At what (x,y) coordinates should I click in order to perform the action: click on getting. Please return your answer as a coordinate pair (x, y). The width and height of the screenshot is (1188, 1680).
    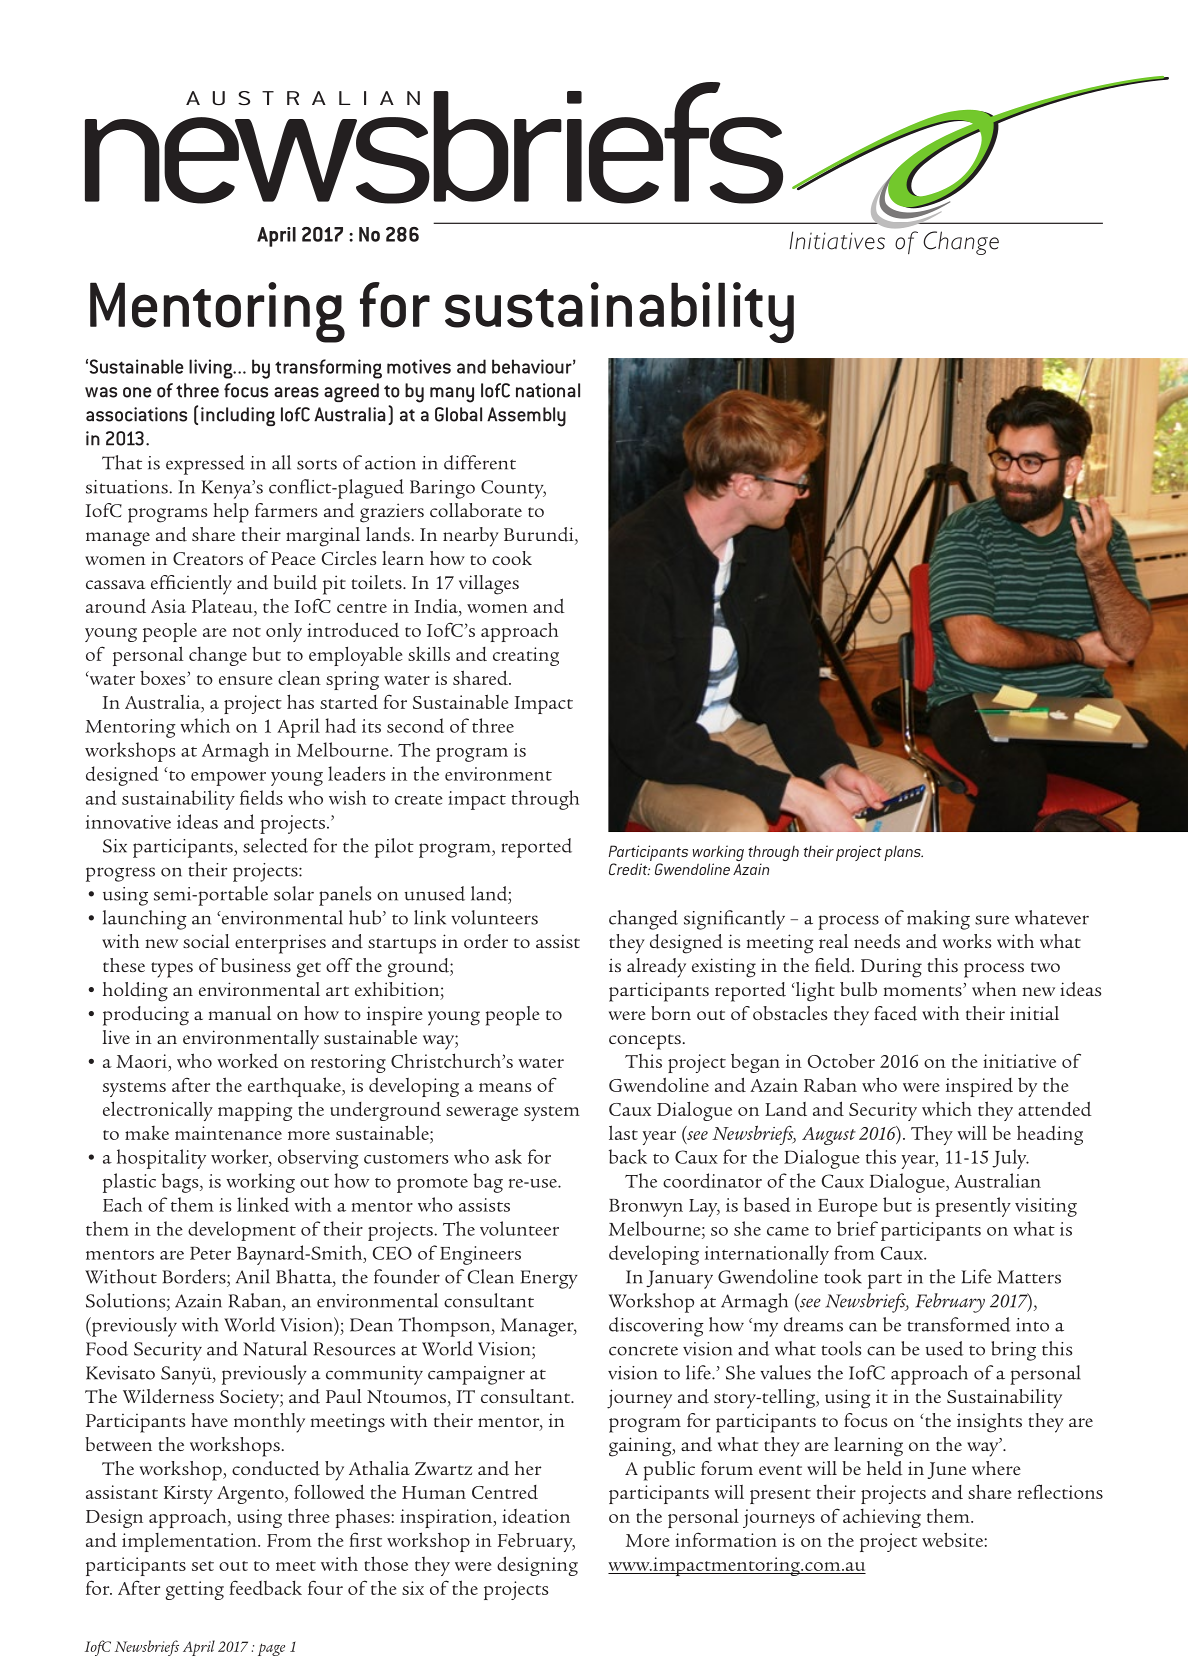
    Looking at the image, I should click on (195, 1590).
